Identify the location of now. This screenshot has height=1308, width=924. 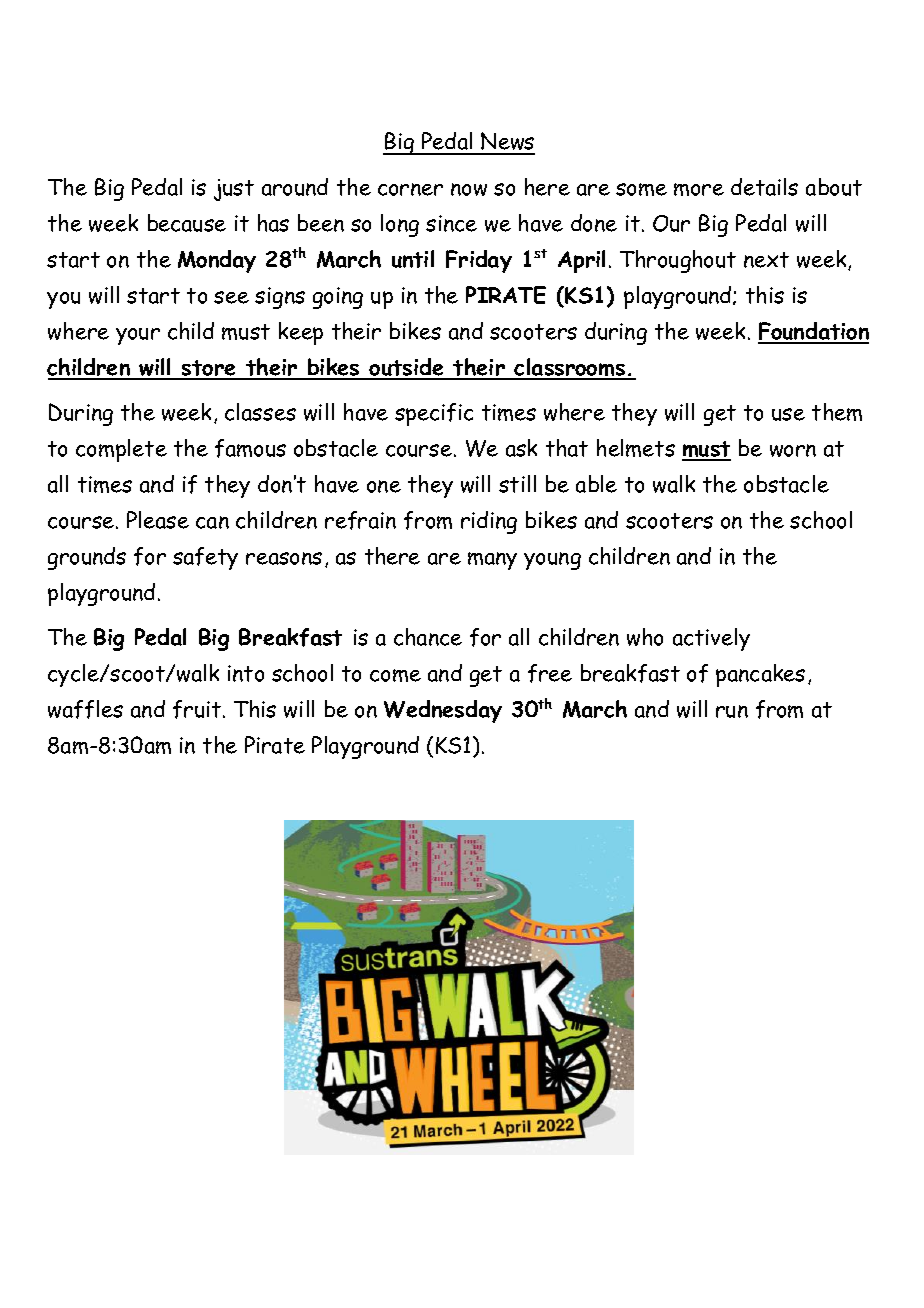
(469, 189).
